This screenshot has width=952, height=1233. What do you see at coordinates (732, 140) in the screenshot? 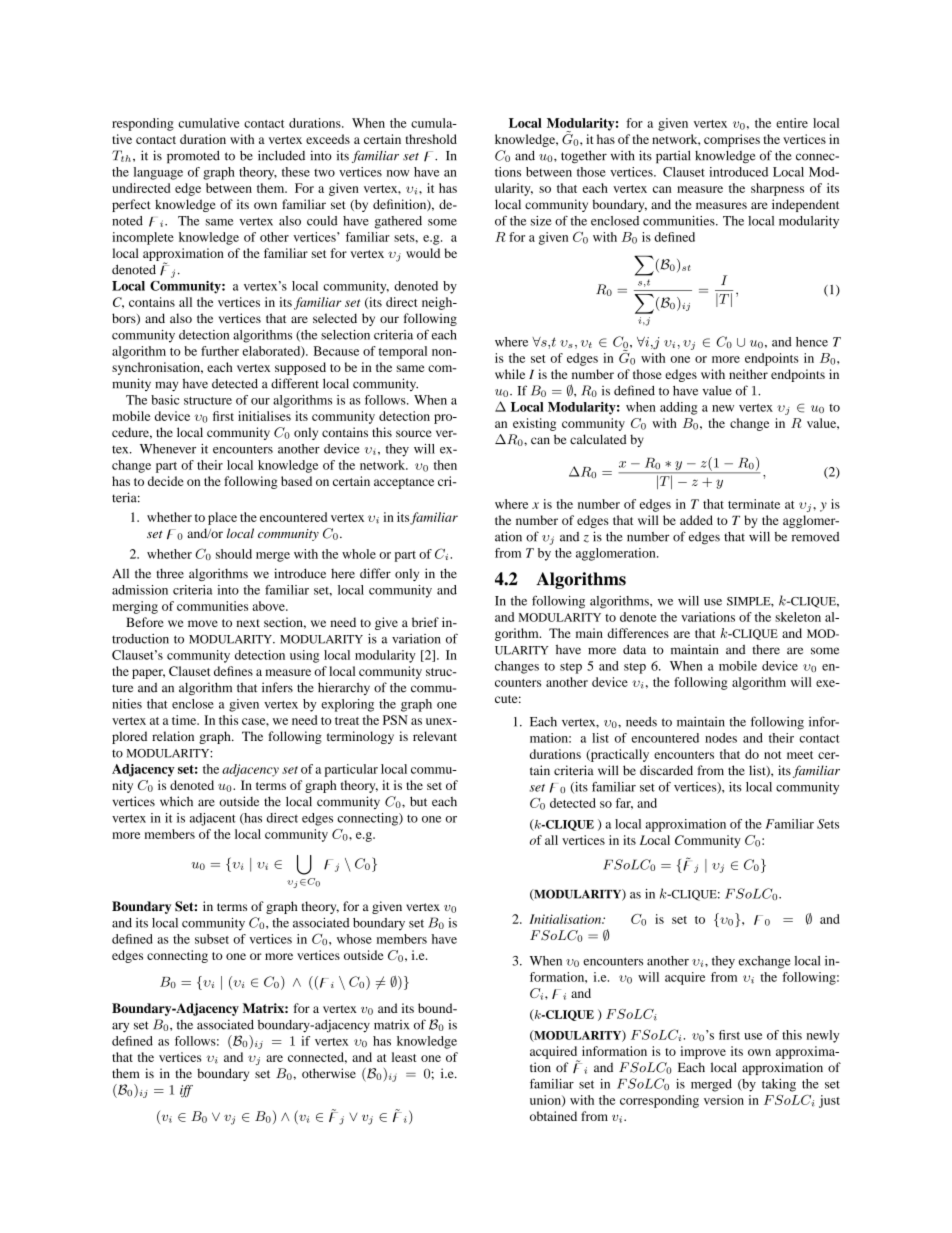
I see `comprises` at bounding box center [732, 140].
